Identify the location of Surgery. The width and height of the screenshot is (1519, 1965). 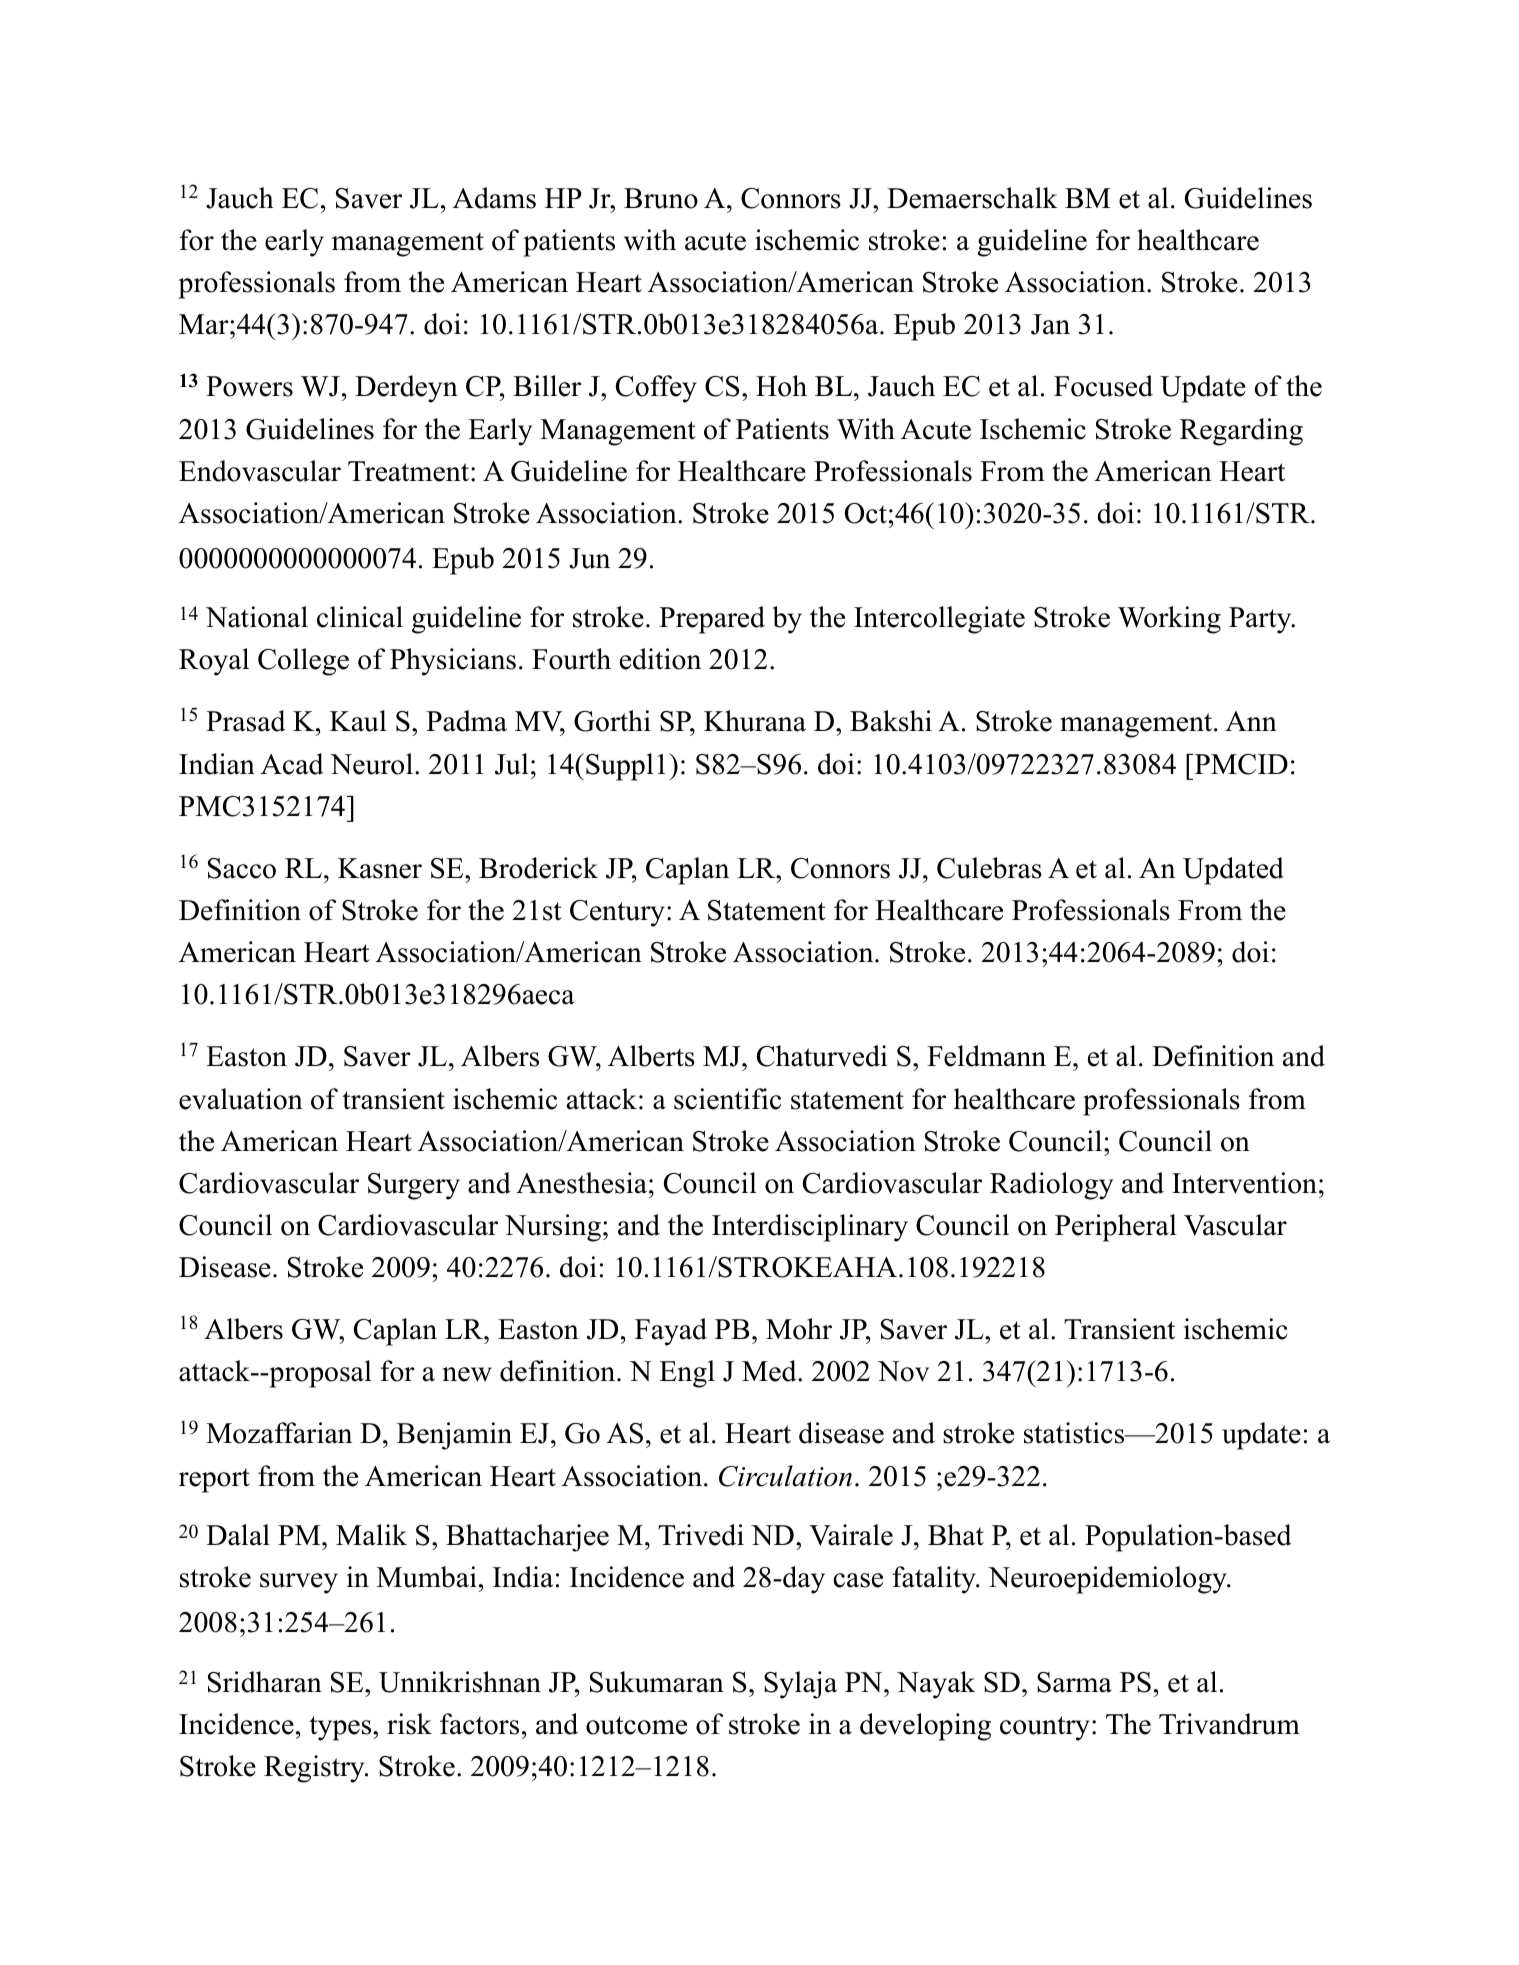
(414, 1186).
